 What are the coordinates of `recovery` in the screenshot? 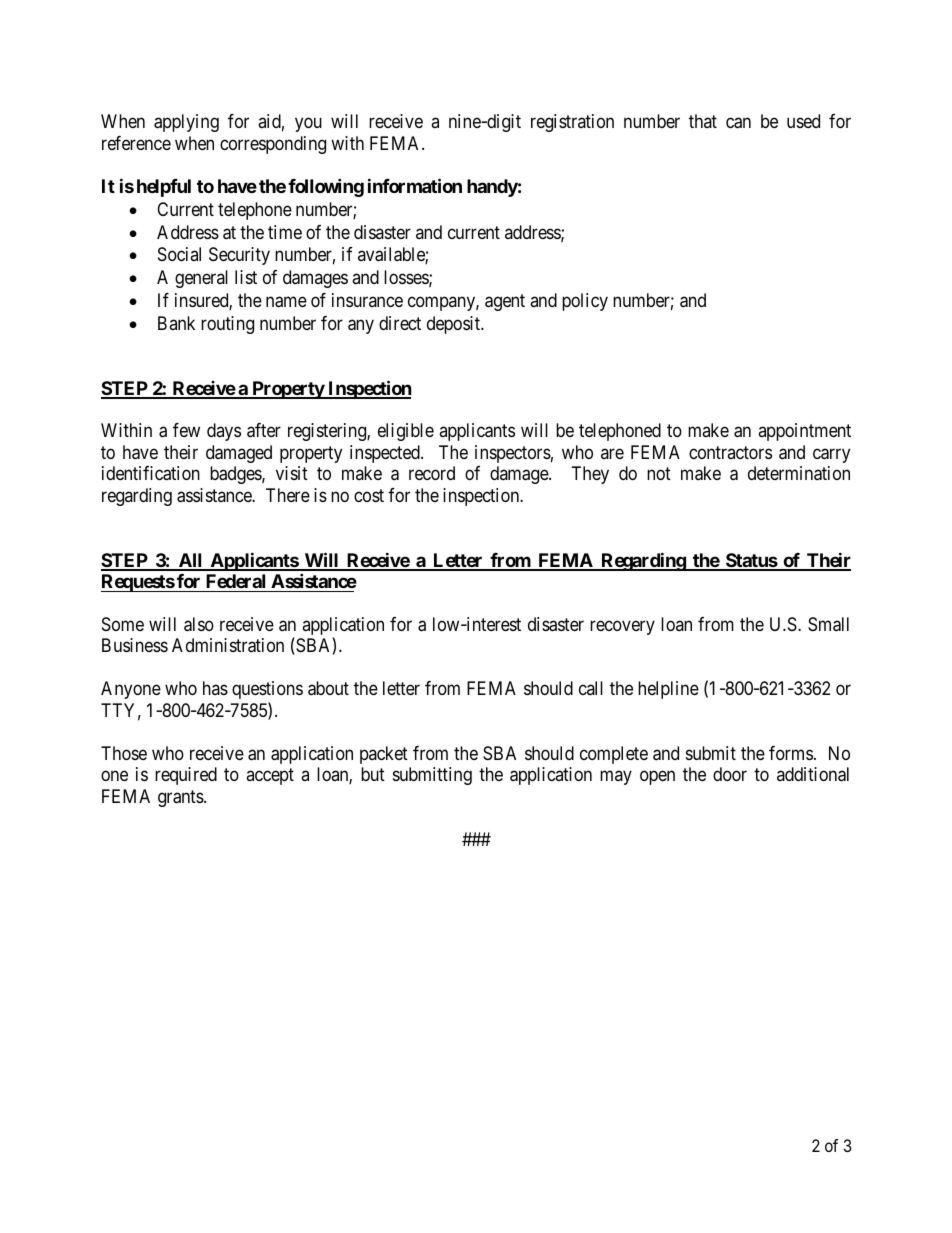 It's located at (622, 627).
